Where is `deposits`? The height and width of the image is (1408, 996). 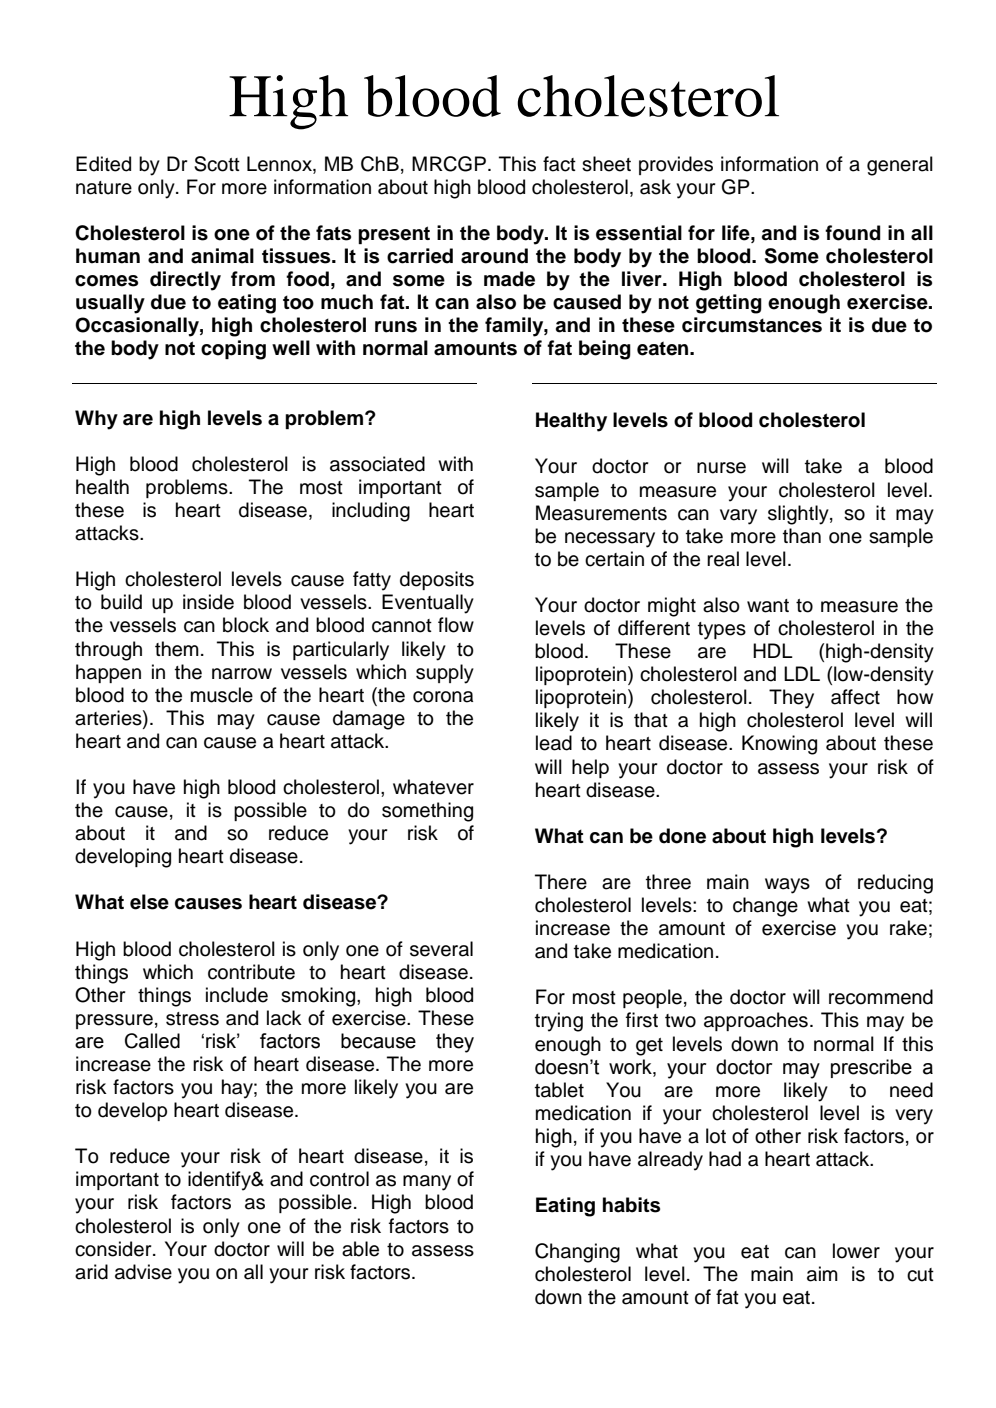 deposits is located at coordinates (437, 580).
